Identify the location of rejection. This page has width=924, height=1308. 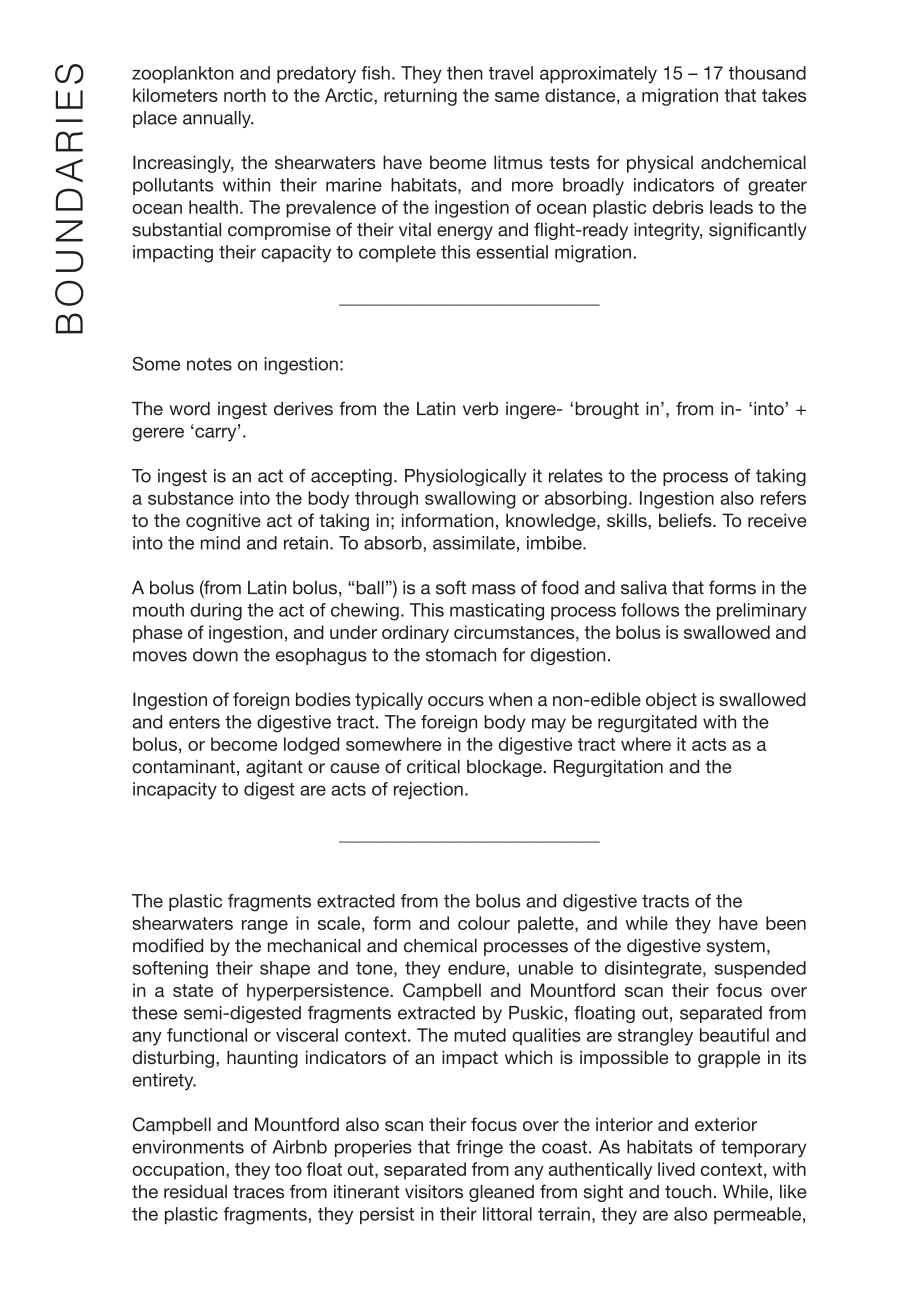
(428, 790).
